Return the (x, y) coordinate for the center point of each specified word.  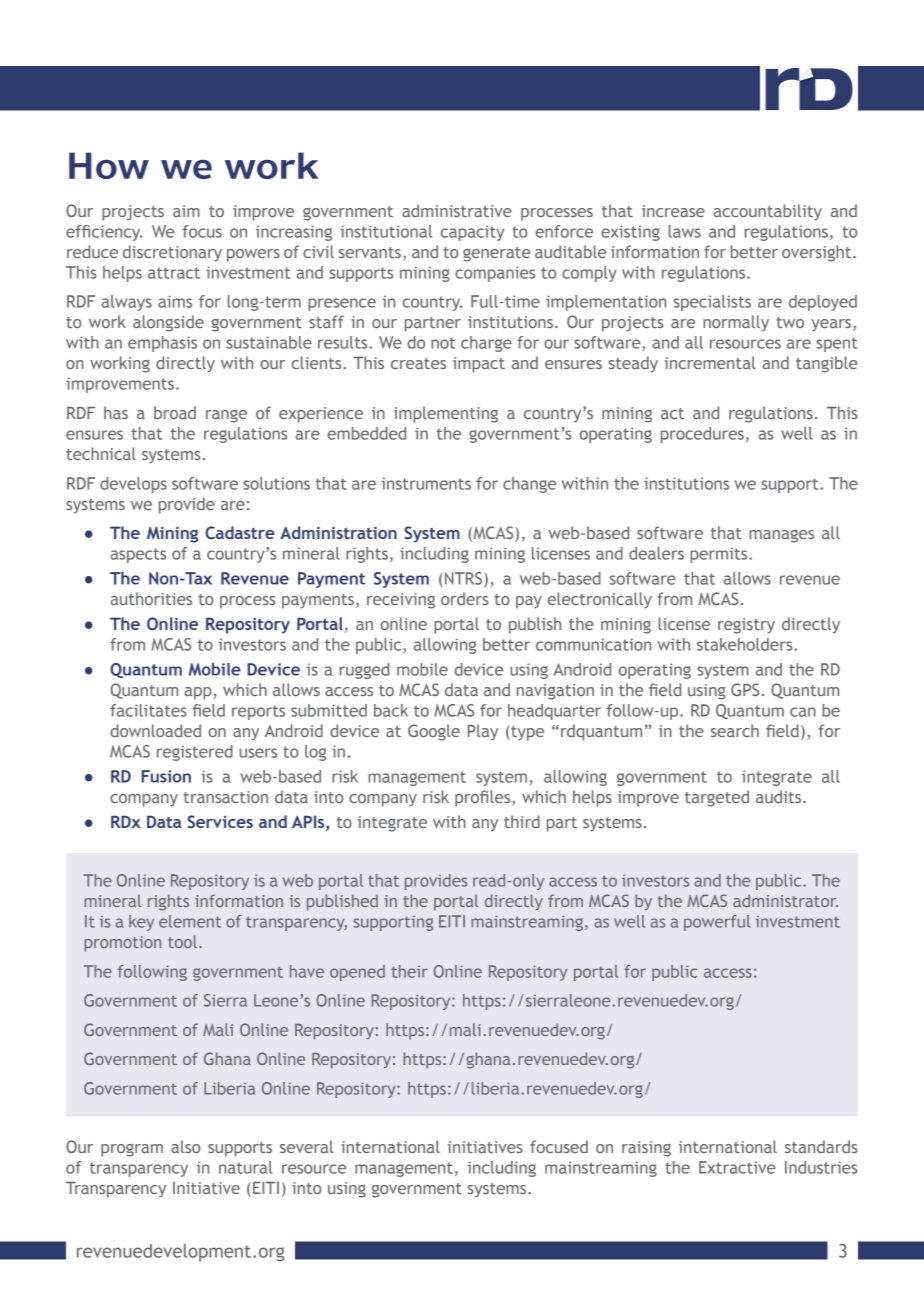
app (199, 693)
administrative (457, 210)
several (306, 1146)
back (391, 710)
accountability (768, 212)
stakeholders (746, 644)
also (185, 1146)
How (109, 165)
